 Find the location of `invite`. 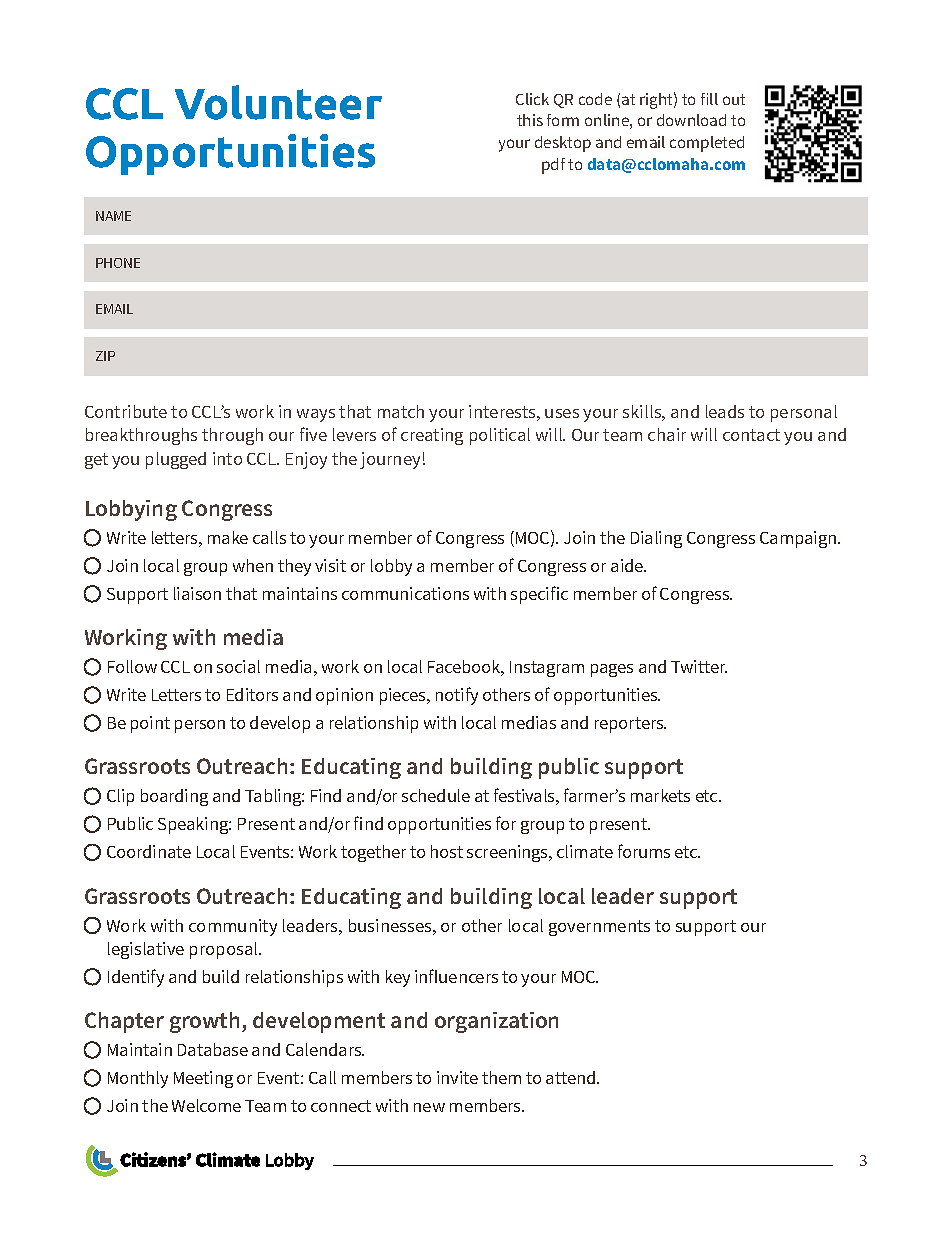

invite is located at coordinates (457, 1077).
